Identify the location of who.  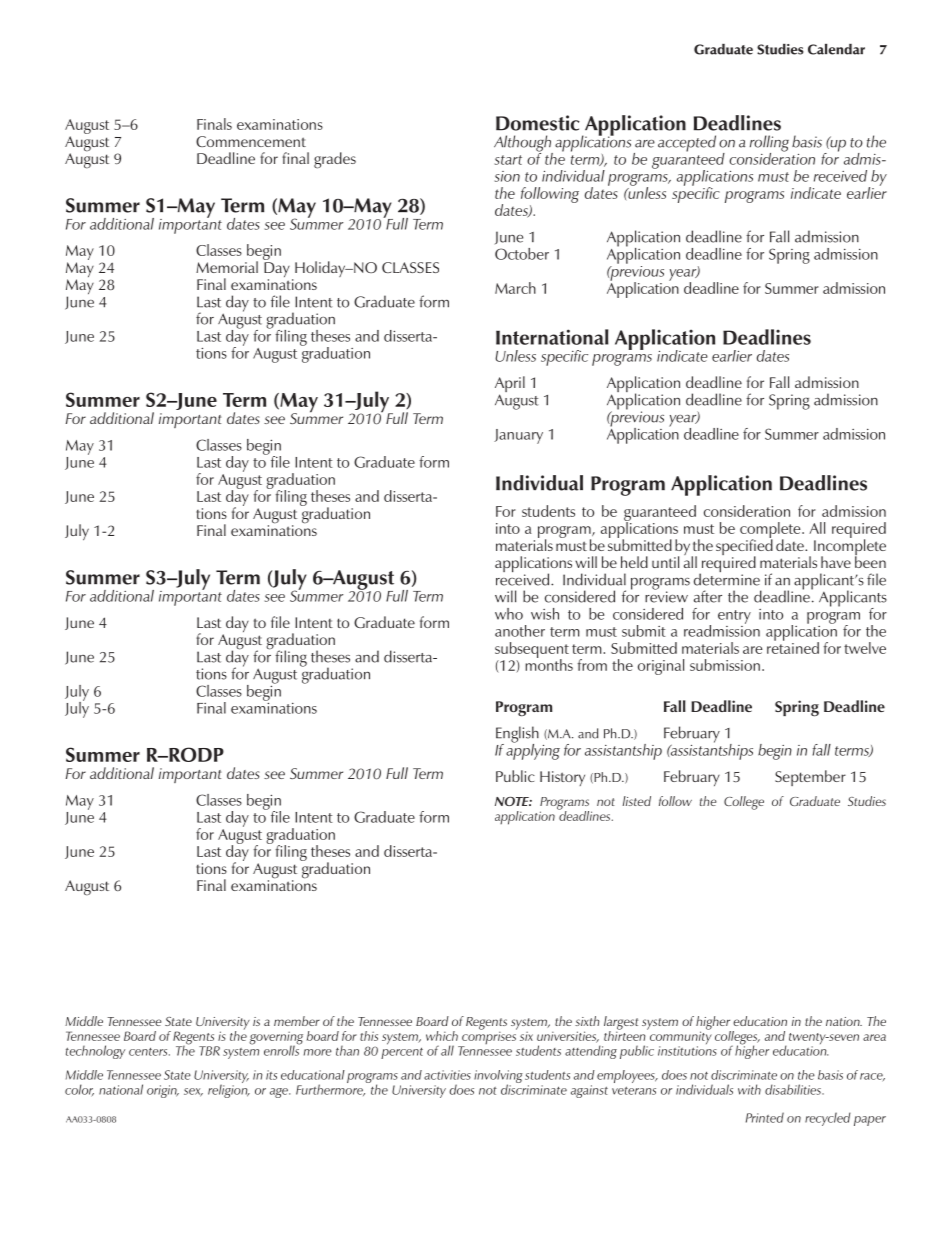
(509, 614).
